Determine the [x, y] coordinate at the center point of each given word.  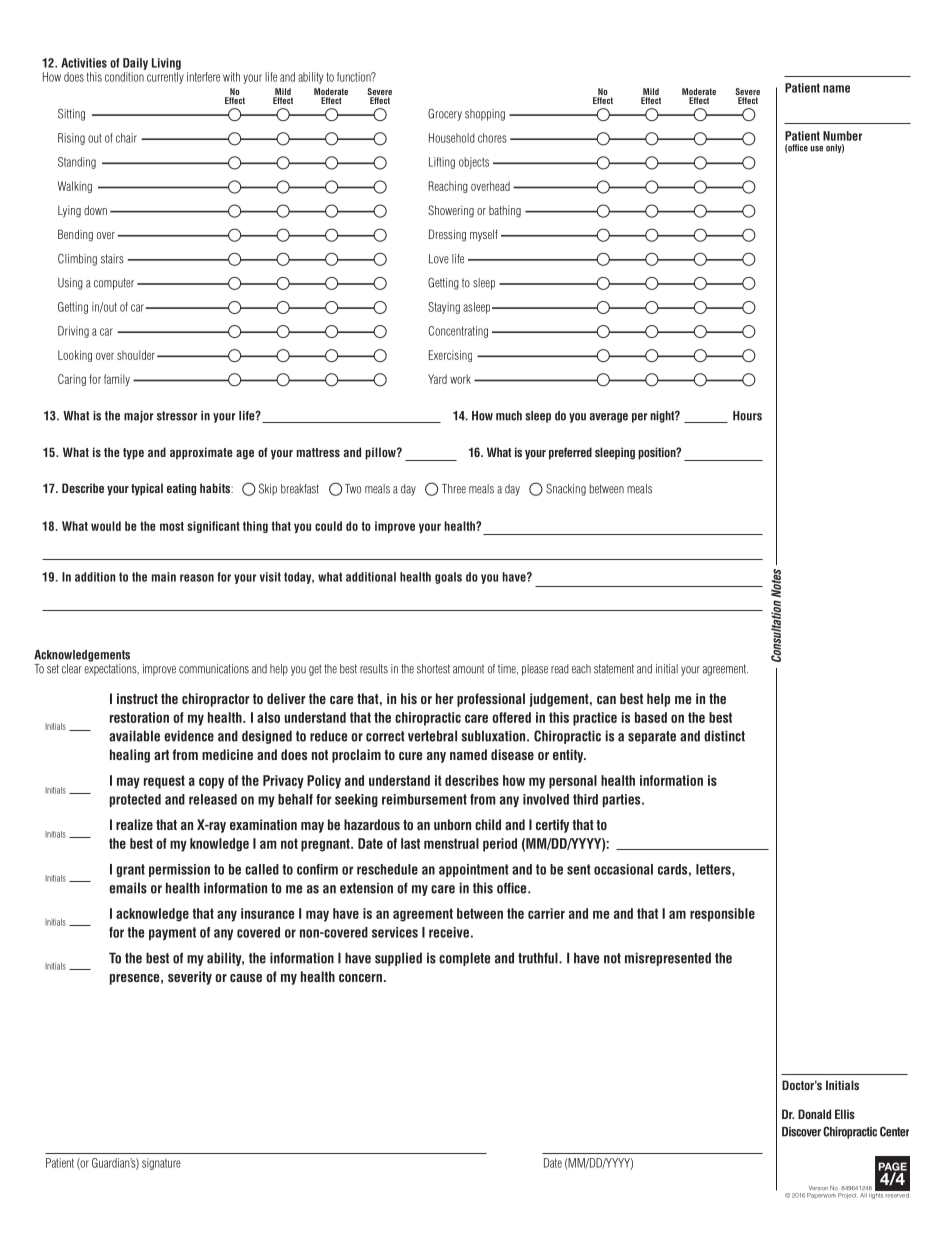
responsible [722, 915]
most [172, 526]
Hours [747, 416]
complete [464, 959]
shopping [485, 115]
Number [842, 136]
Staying [444, 308]
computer [114, 284]
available [134, 736]
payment [172, 933]
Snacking [566, 489]
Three [454, 489]
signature [161, 1164]
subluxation [494, 736]
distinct [724, 736]
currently [165, 78]
